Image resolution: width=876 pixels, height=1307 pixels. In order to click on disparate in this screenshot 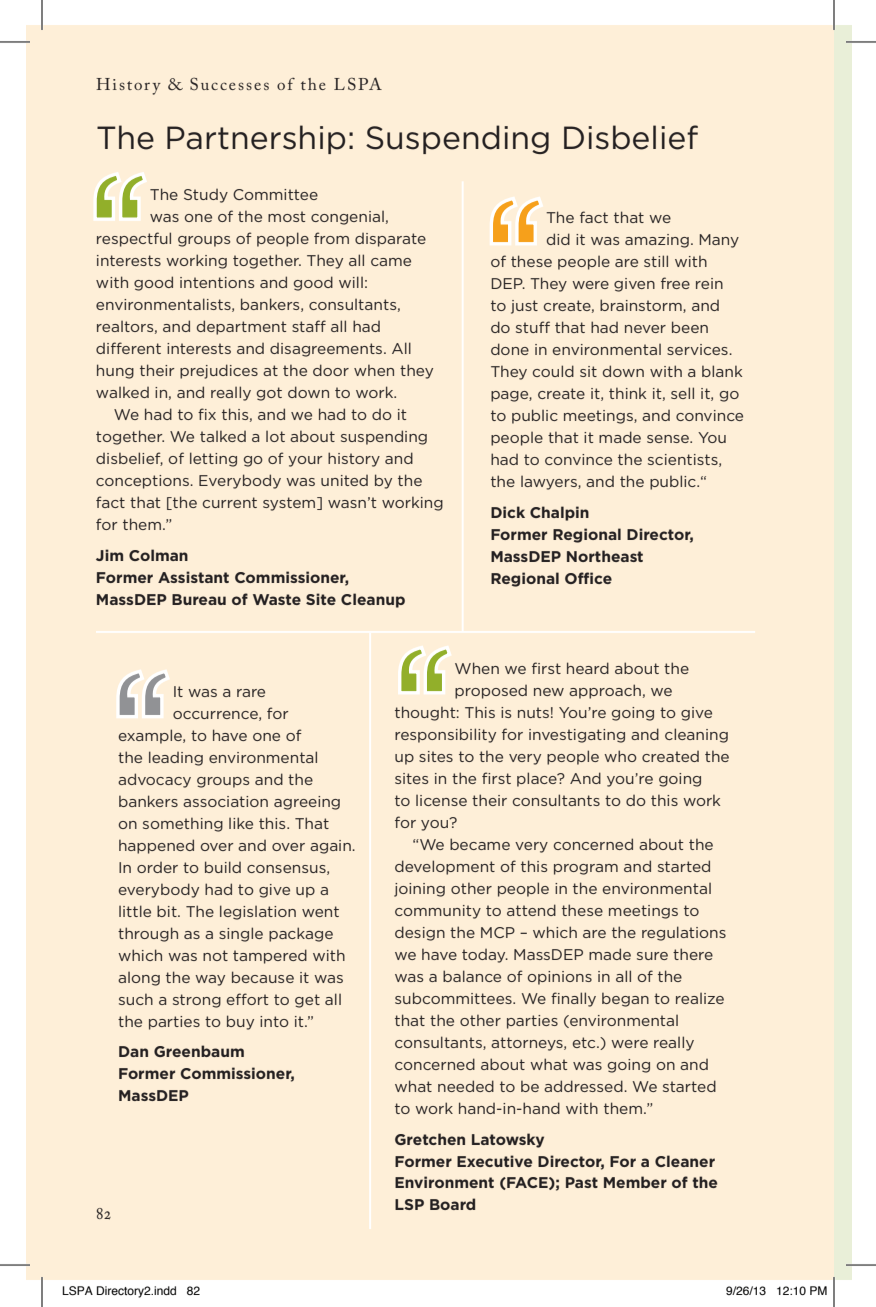, I will do `click(390, 240)`.
